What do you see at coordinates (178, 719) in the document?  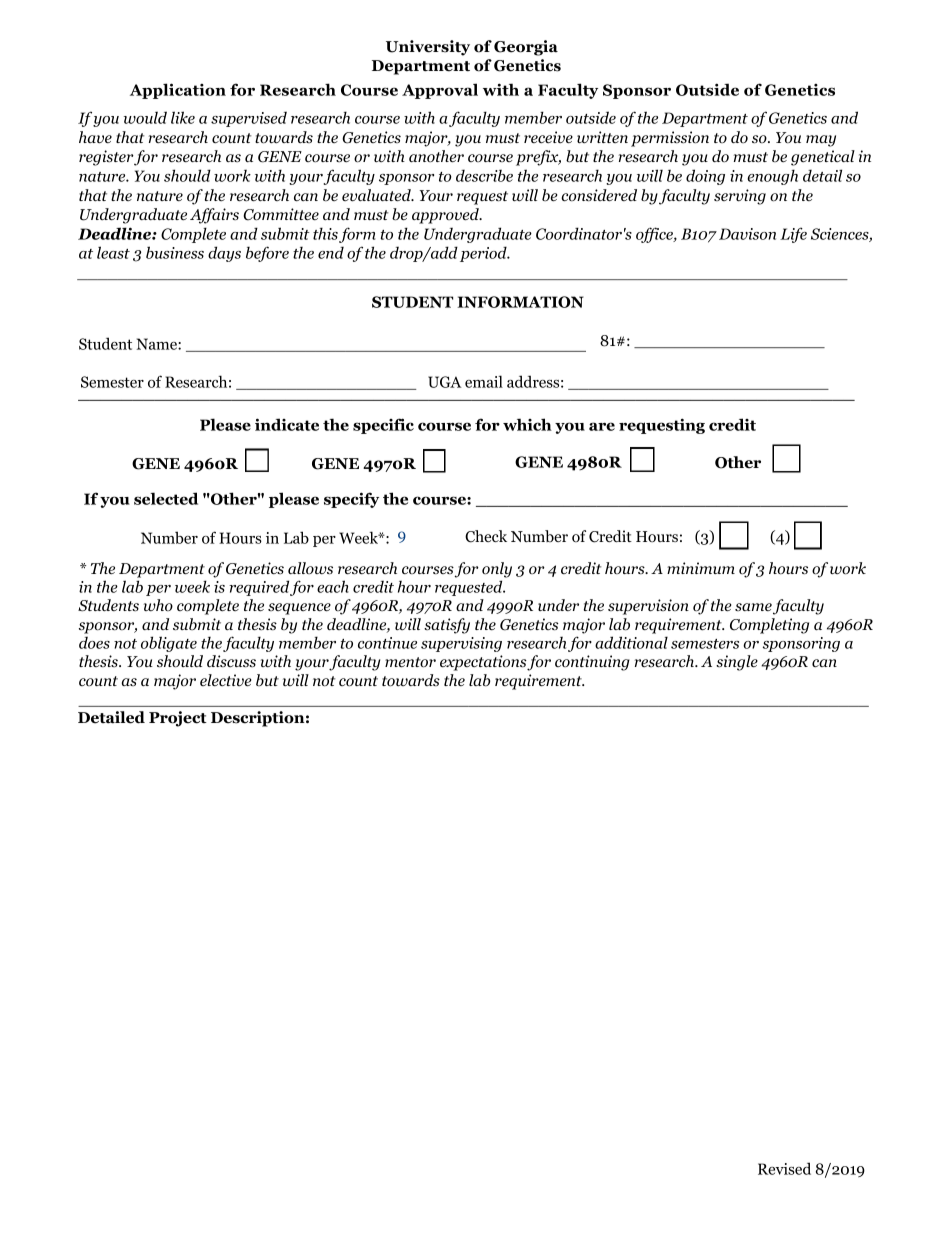 I see `Project` at bounding box center [178, 719].
